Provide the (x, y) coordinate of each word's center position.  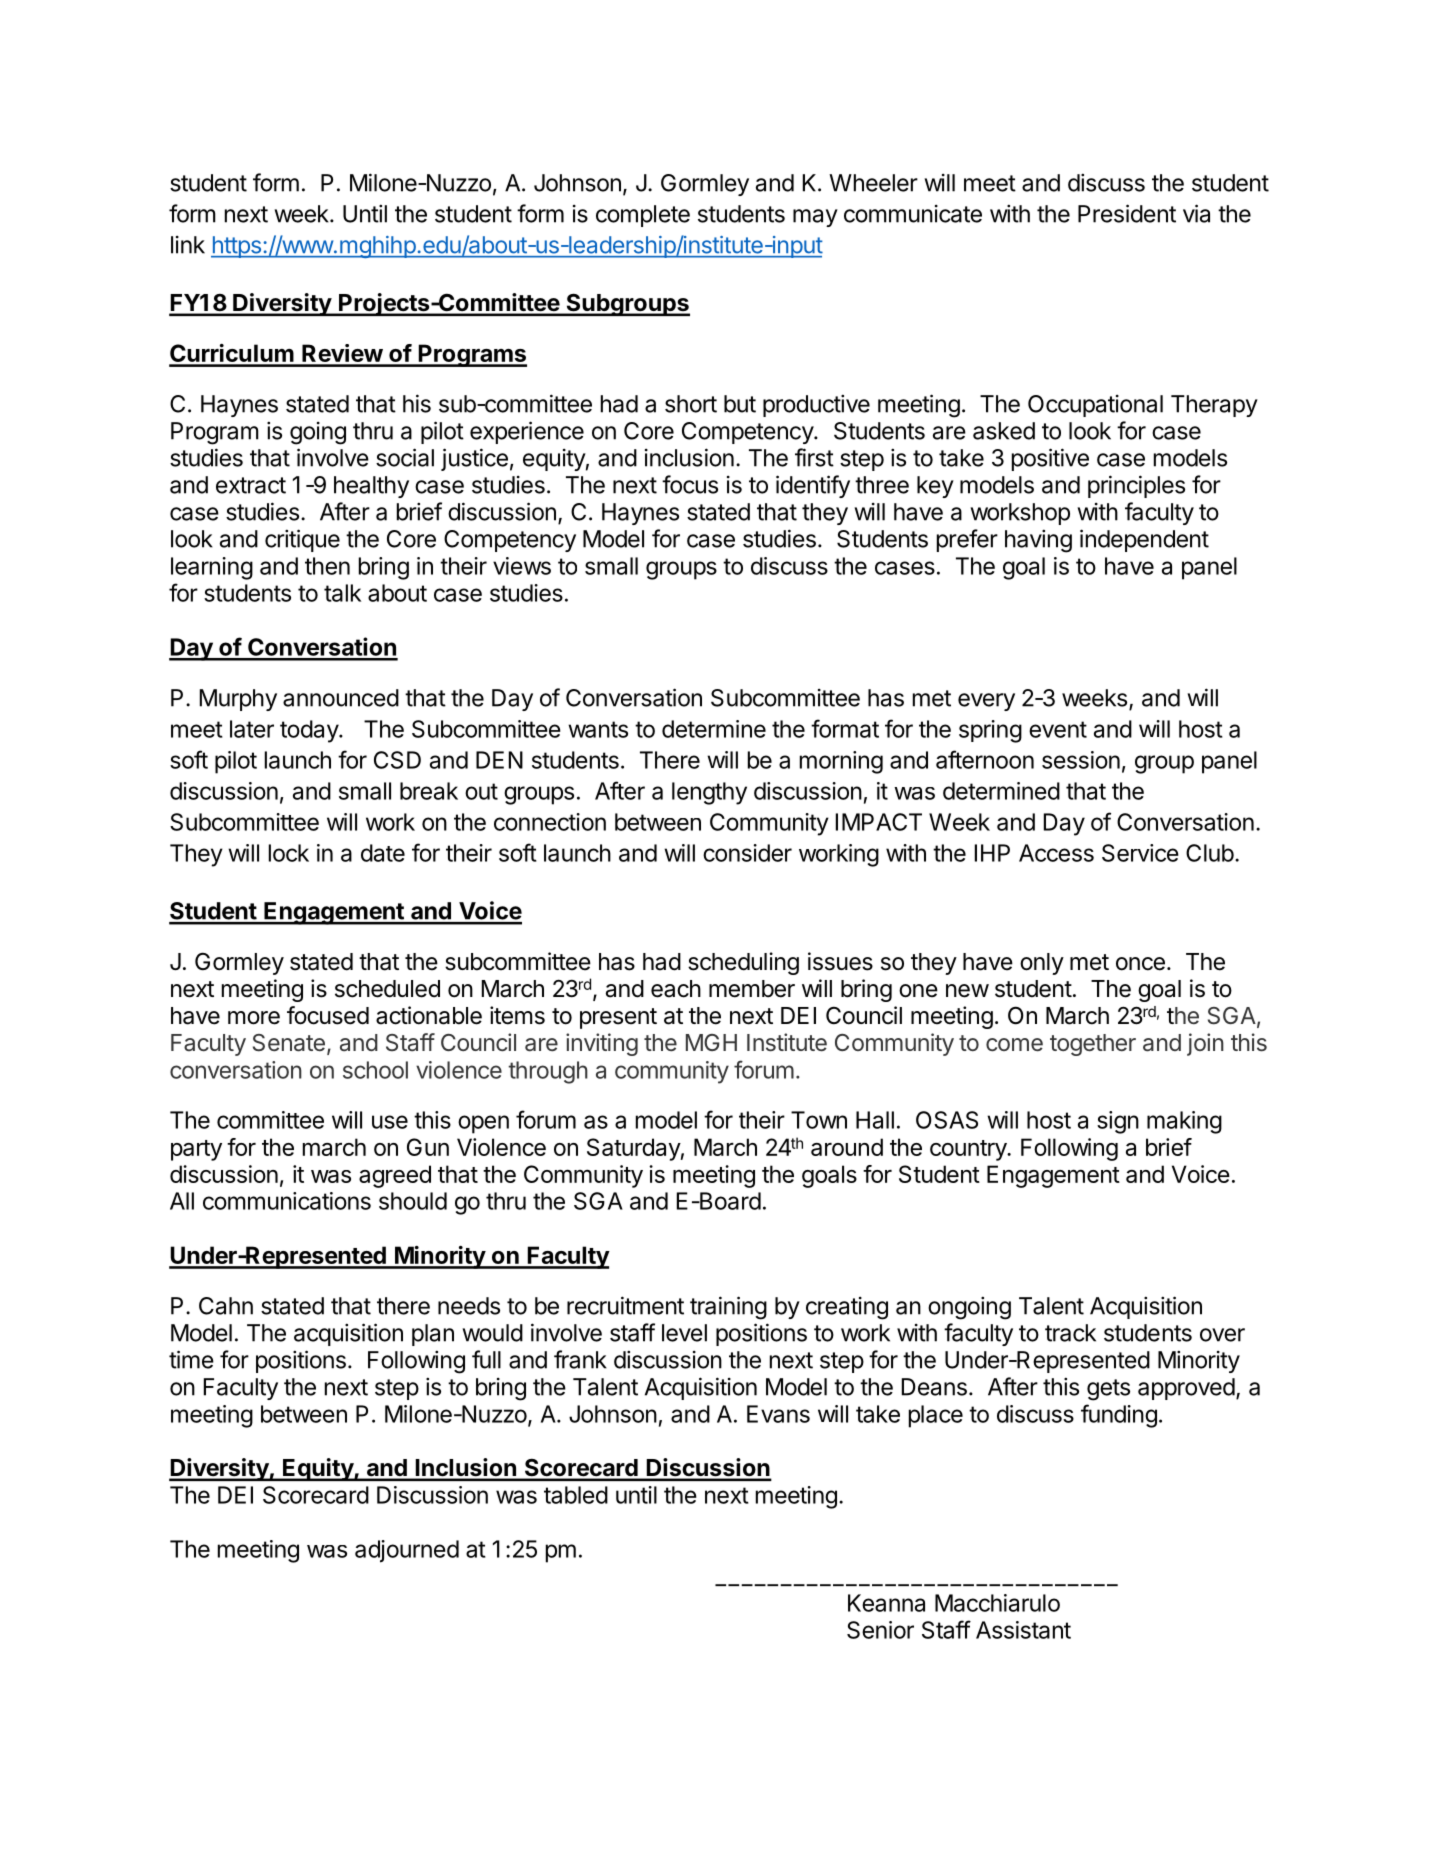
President (1127, 213)
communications (287, 1201)
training (728, 1308)
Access (1056, 853)
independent (1144, 540)
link (188, 245)
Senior (880, 1630)
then (327, 566)
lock (289, 853)
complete (643, 216)
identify (813, 486)
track (1070, 1333)
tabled (576, 1495)
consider (747, 853)
